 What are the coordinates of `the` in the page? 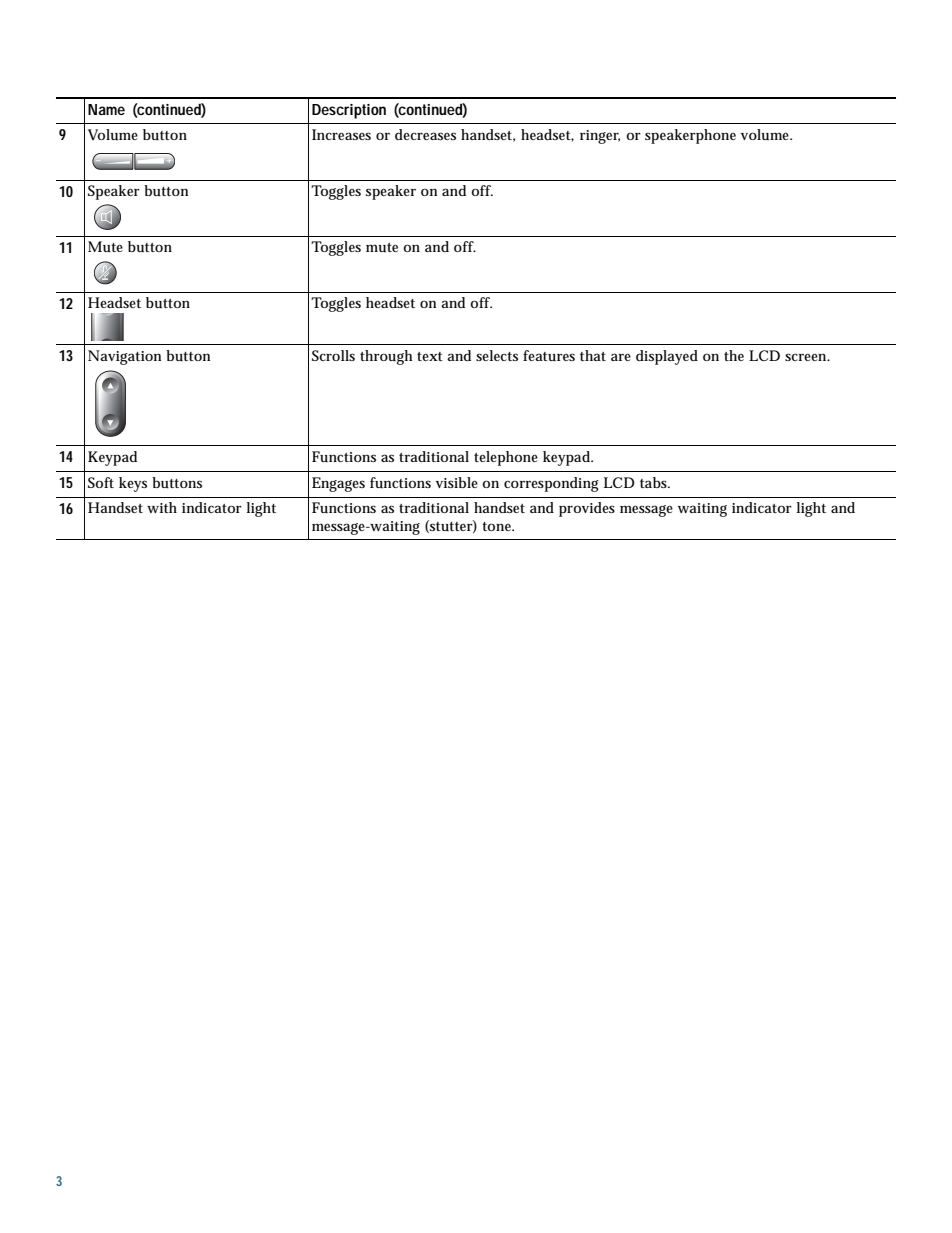 It's located at (734, 355).
